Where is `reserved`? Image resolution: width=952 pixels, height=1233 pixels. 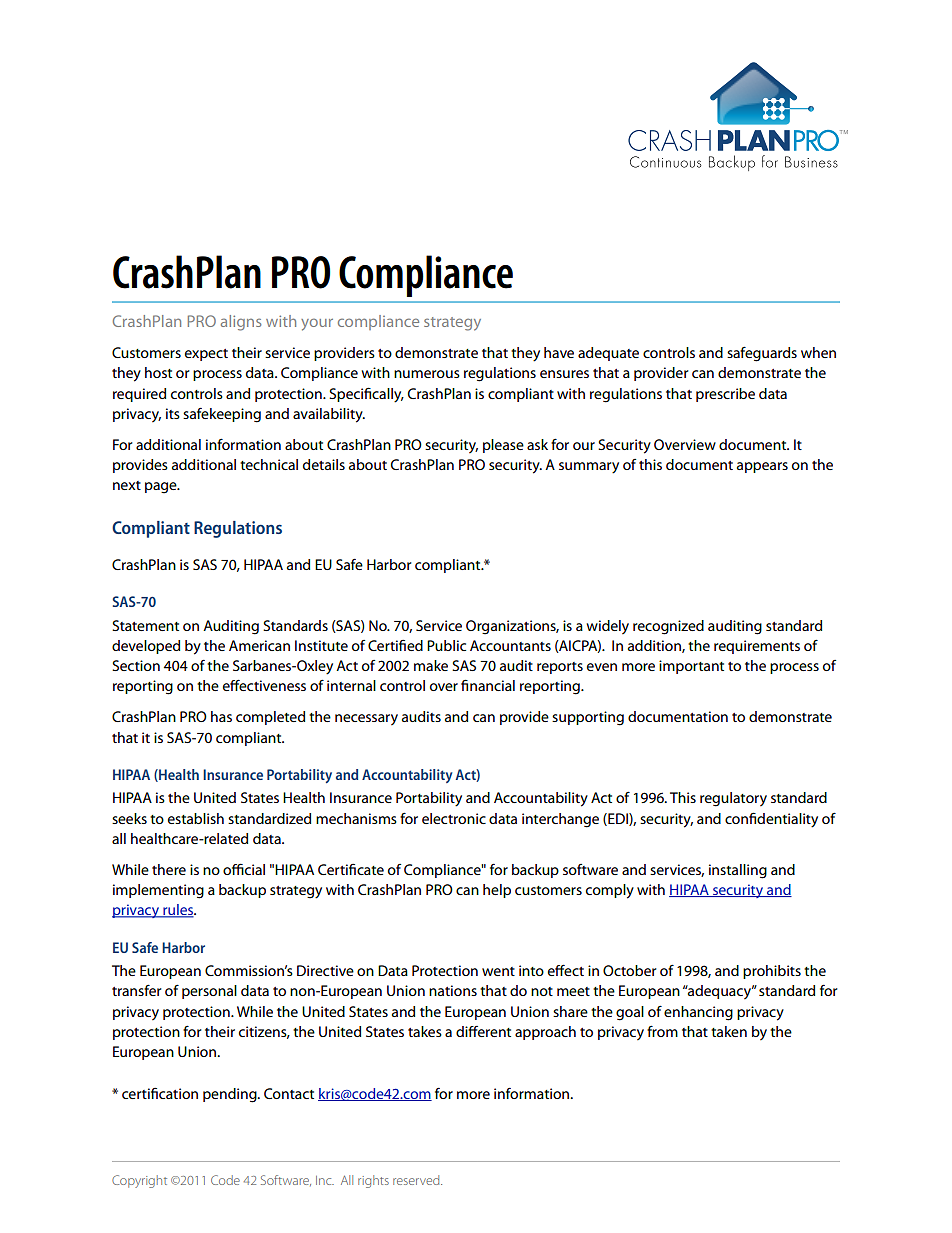 reserved is located at coordinates (417, 1180).
